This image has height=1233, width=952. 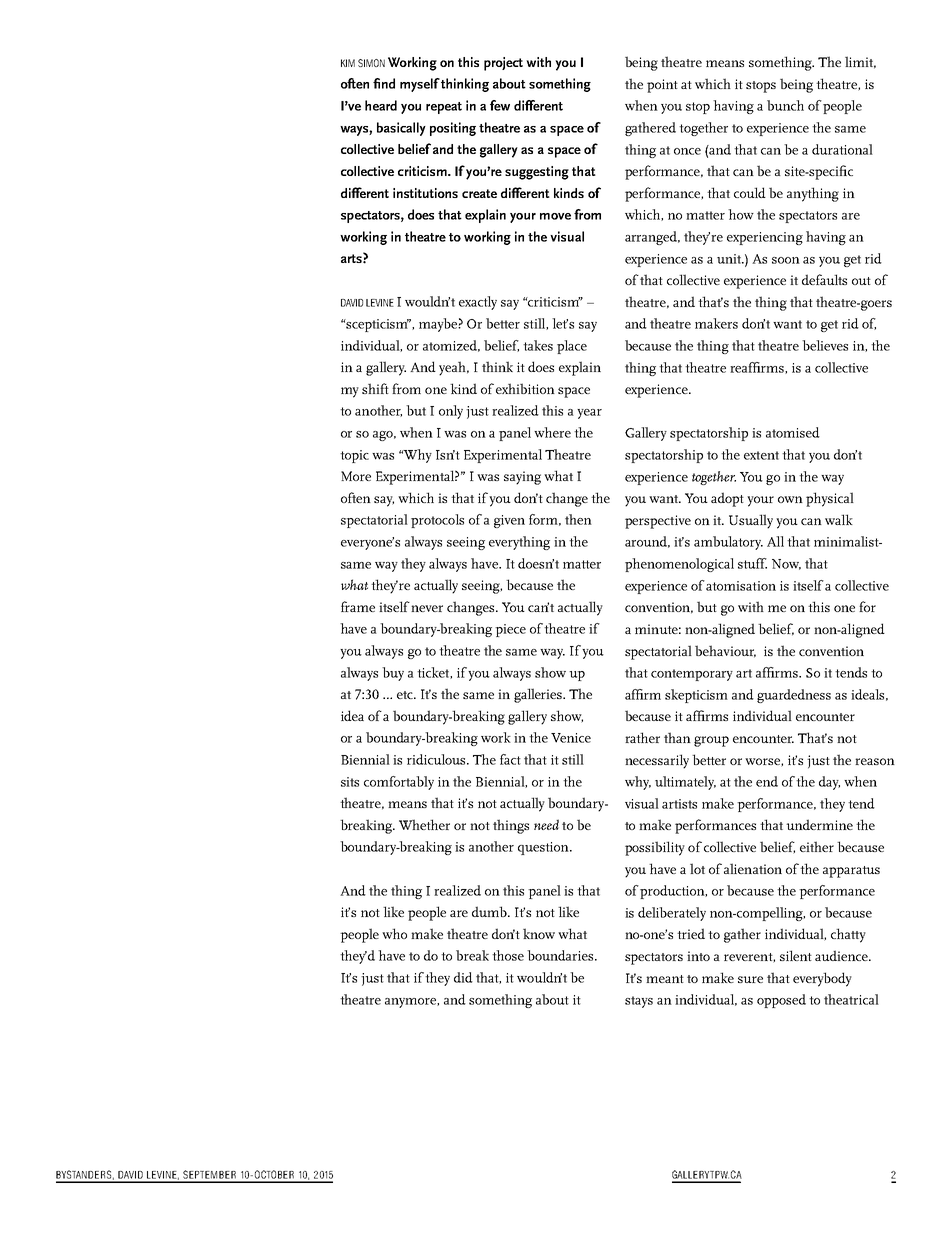 I want to click on protocols, so click(x=437, y=521).
